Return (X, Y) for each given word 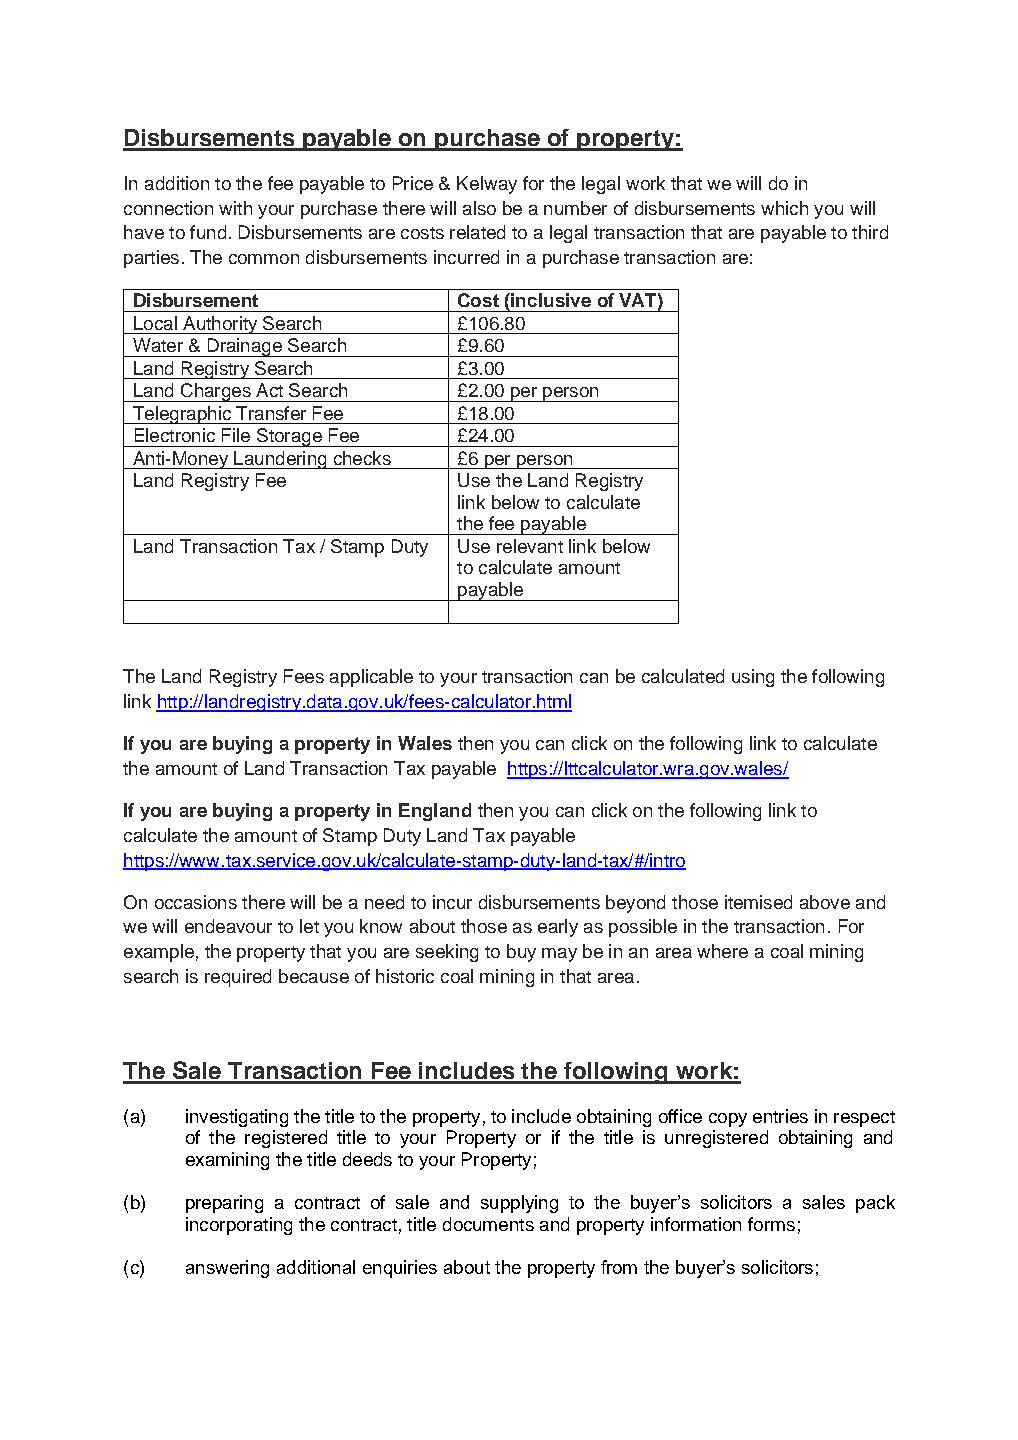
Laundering (280, 460)
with (235, 208)
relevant (530, 546)
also (479, 208)
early (558, 928)
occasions (196, 902)
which (784, 208)
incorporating (239, 1226)
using (753, 678)
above (825, 902)
